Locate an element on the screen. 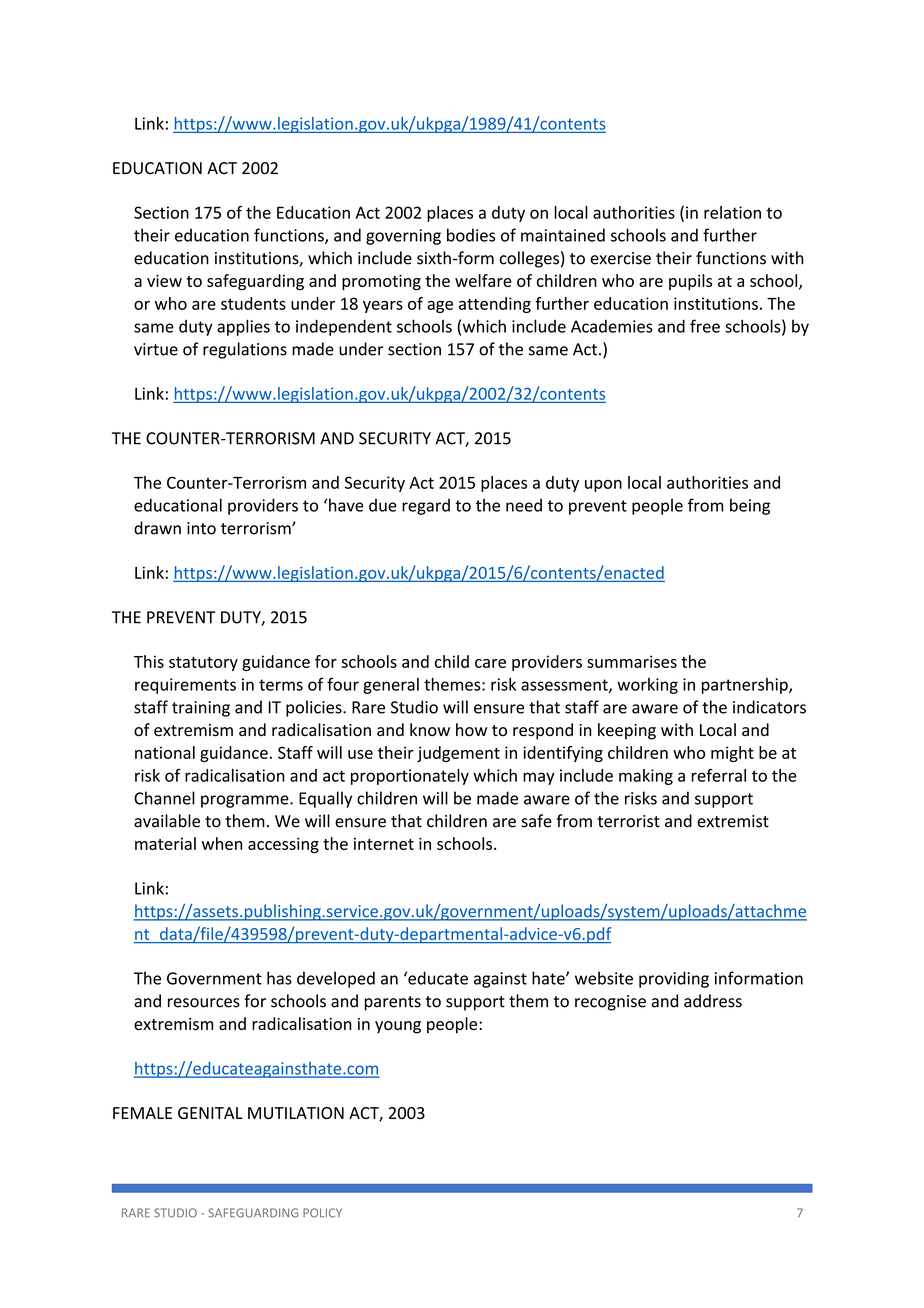 The image size is (924, 1308). GENITAL is located at coordinates (210, 1113).
